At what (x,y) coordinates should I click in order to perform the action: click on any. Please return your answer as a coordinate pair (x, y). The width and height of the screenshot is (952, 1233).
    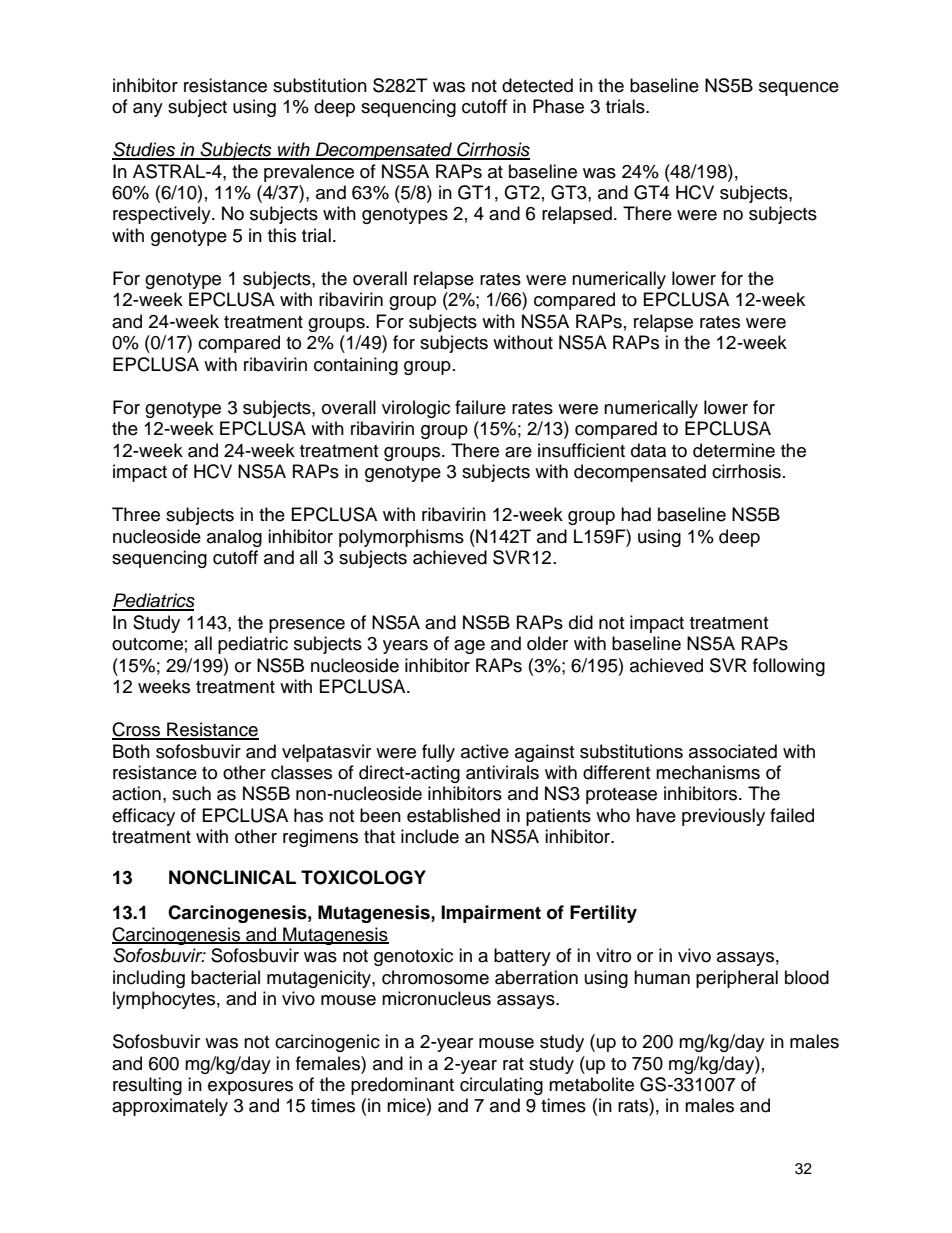
    Looking at the image, I should click on (148, 110).
